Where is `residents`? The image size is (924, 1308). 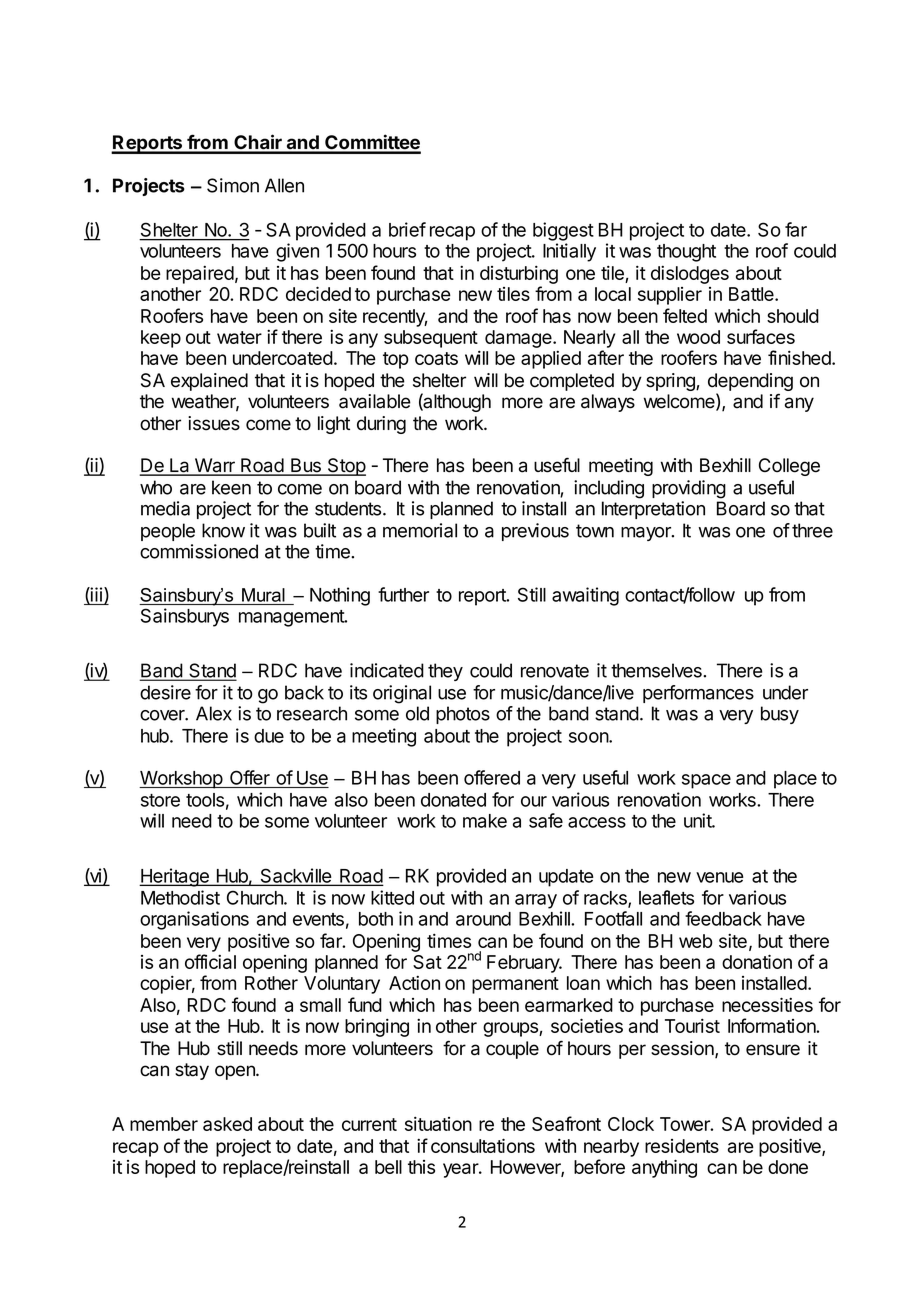
residents is located at coordinates (682, 1146).
